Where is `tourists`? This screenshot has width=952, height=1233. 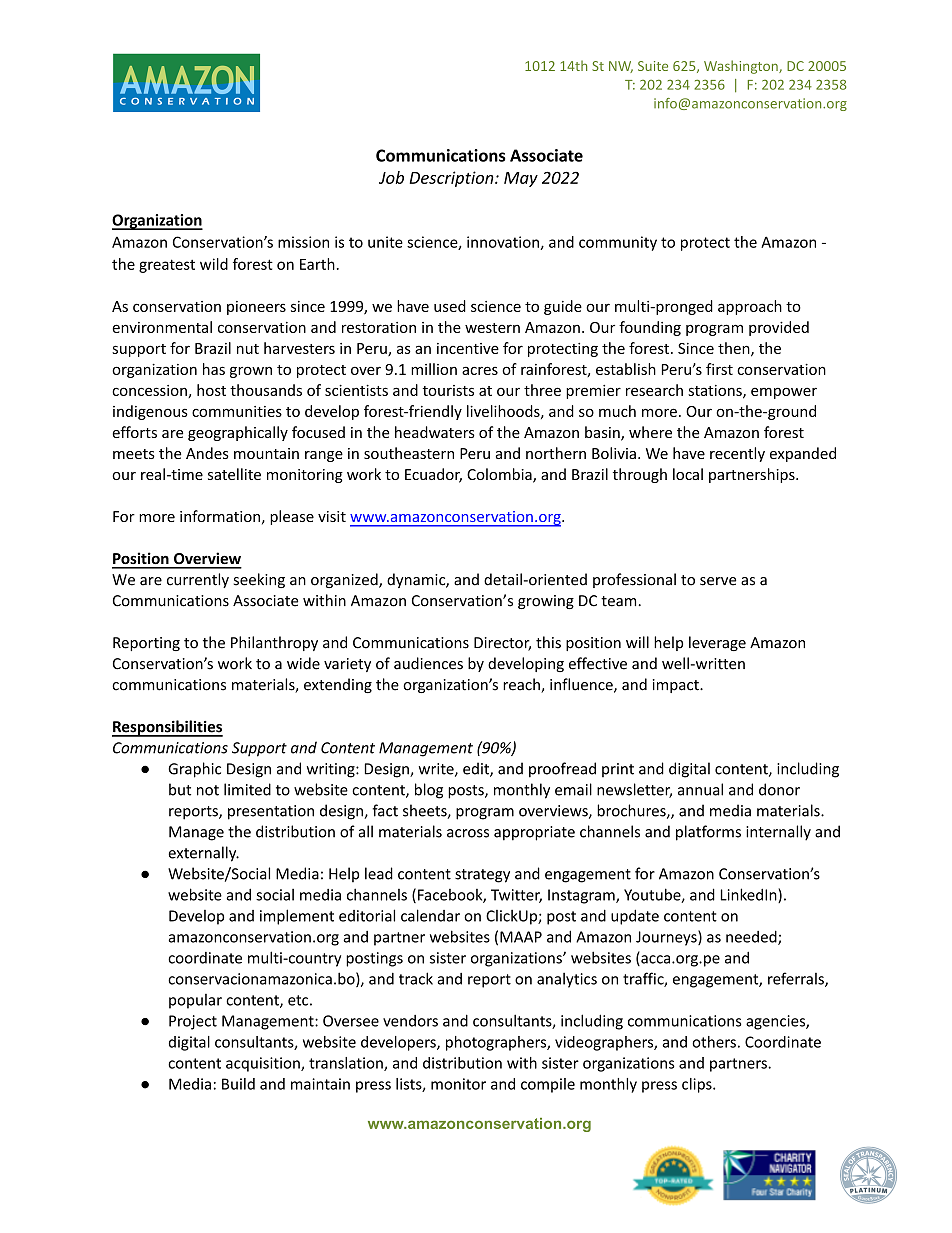
tourists is located at coordinates (448, 390).
